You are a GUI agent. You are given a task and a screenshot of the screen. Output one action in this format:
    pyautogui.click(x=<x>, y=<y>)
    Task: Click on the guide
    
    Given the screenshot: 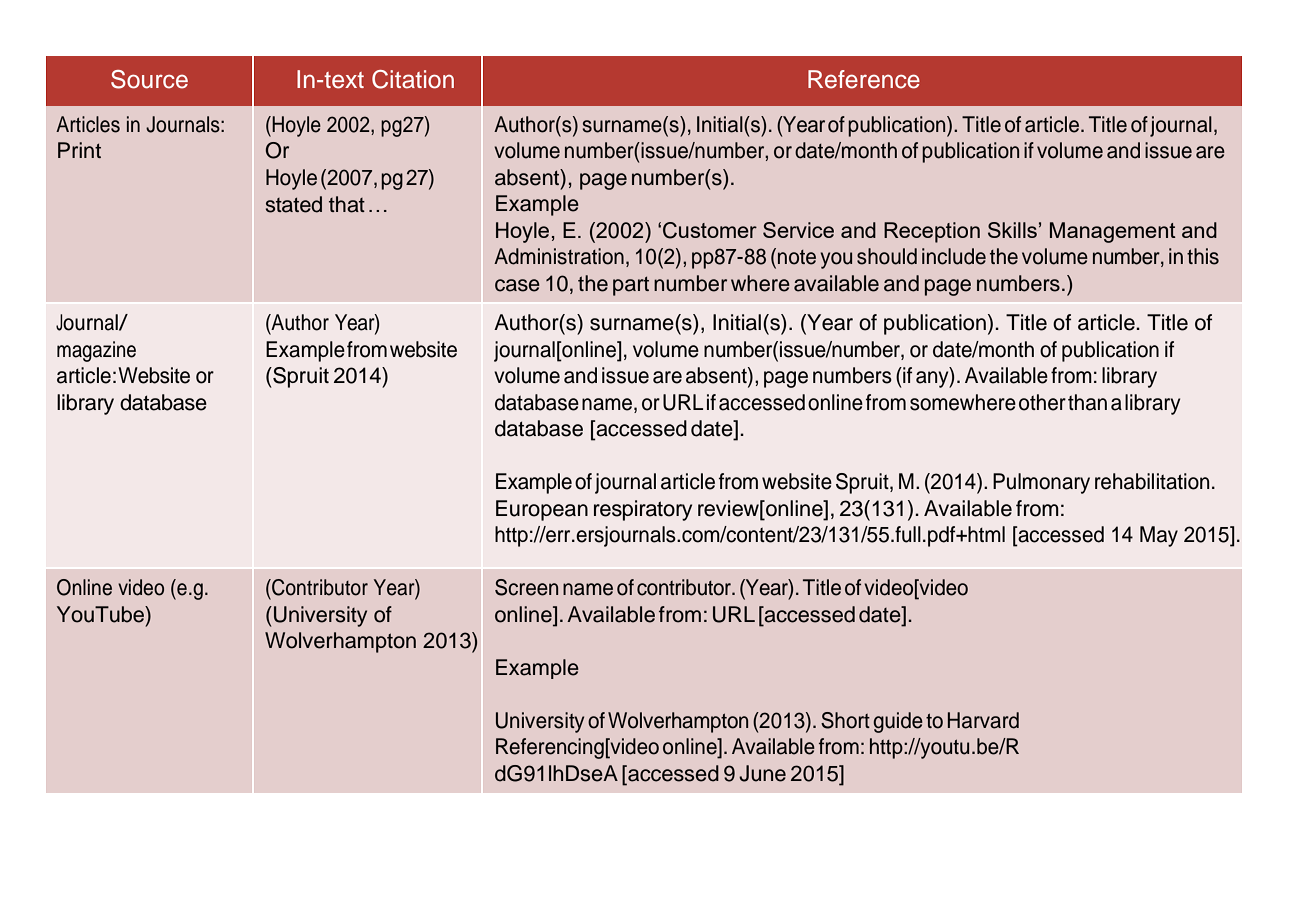 What is the action you would take?
    pyautogui.click(x=898, y=722)
